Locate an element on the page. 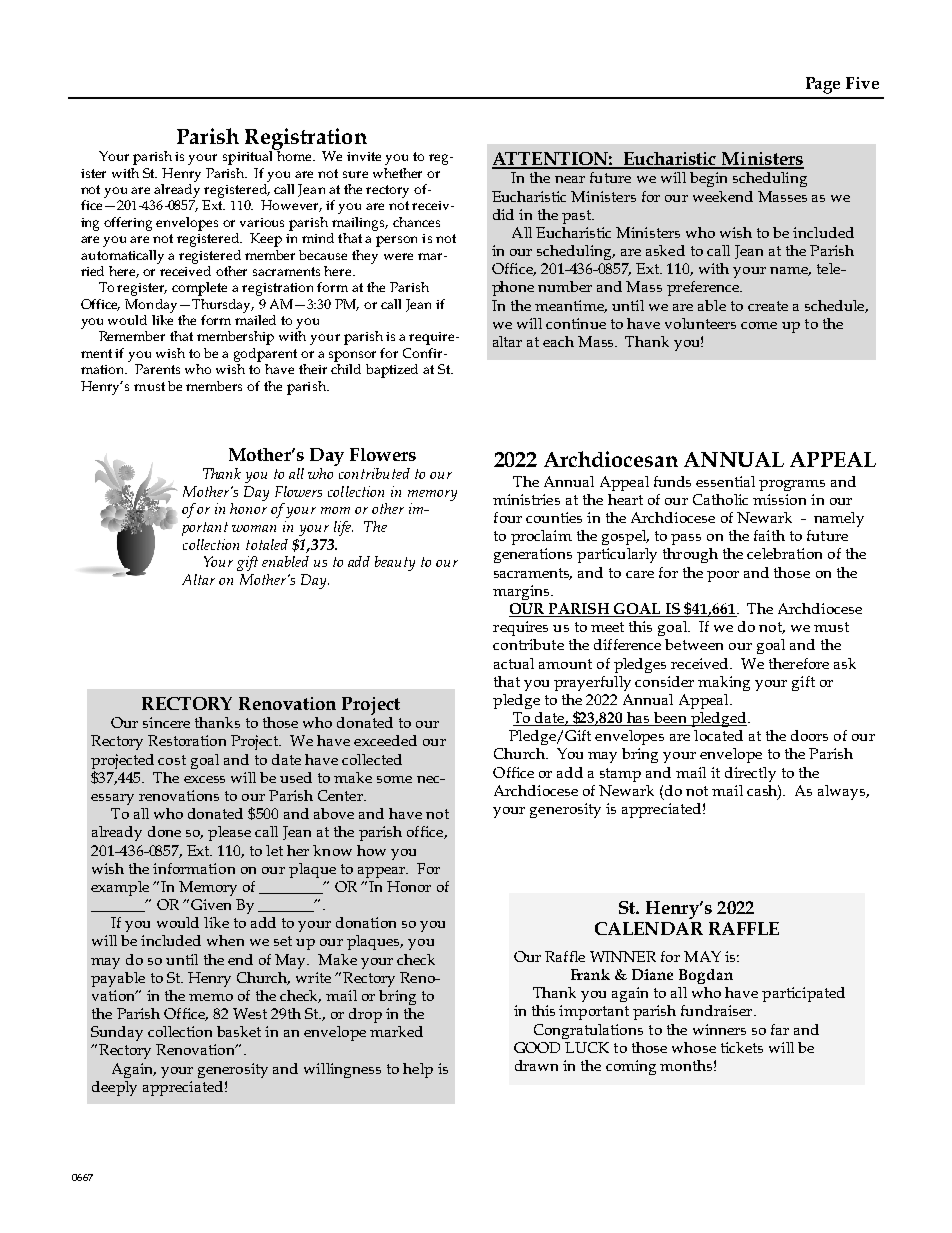 This document has height=1233, width=952. spiritual is located at coordinates (249, 156).
